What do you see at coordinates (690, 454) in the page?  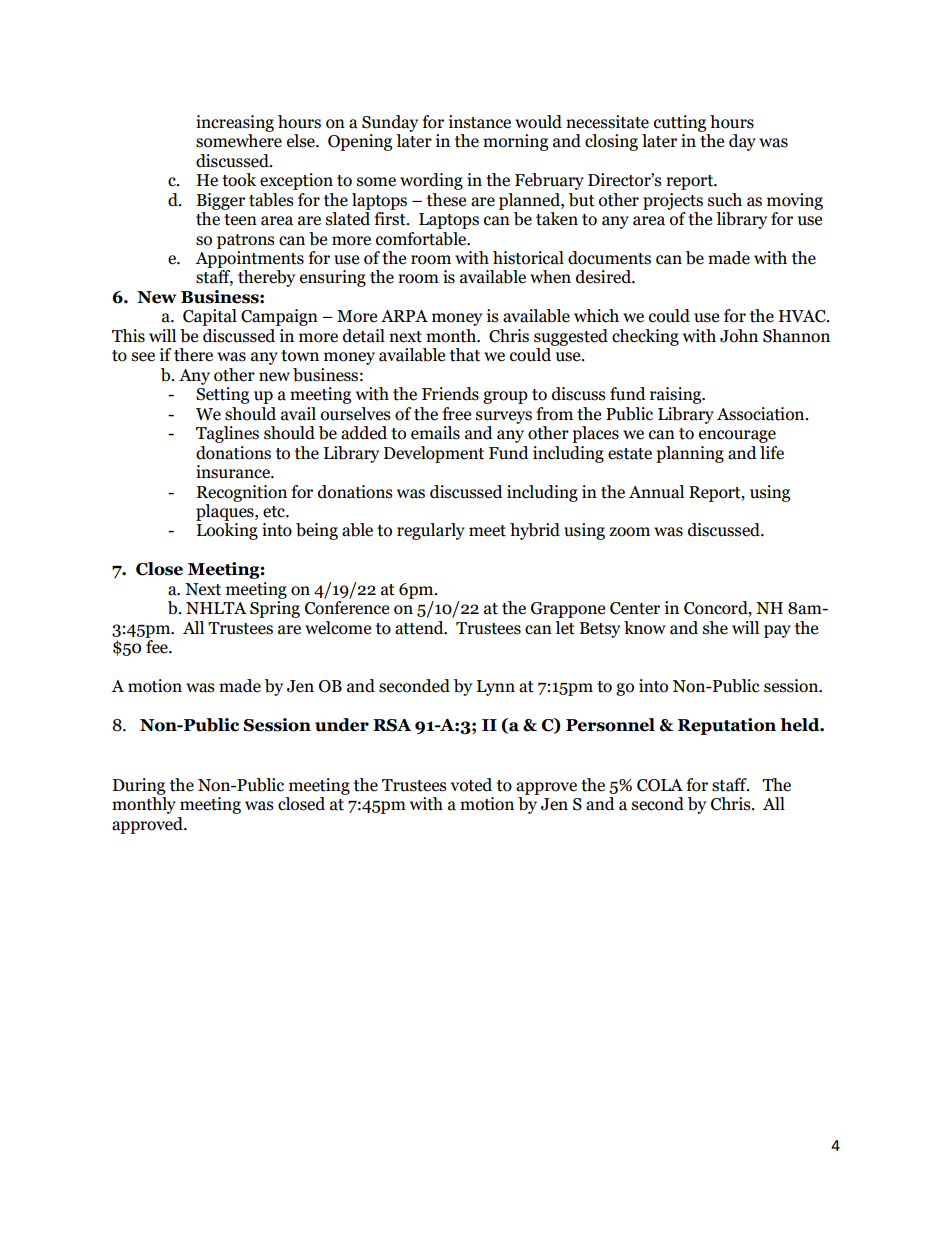 I see `planning` at bounding box center [690, 454].
